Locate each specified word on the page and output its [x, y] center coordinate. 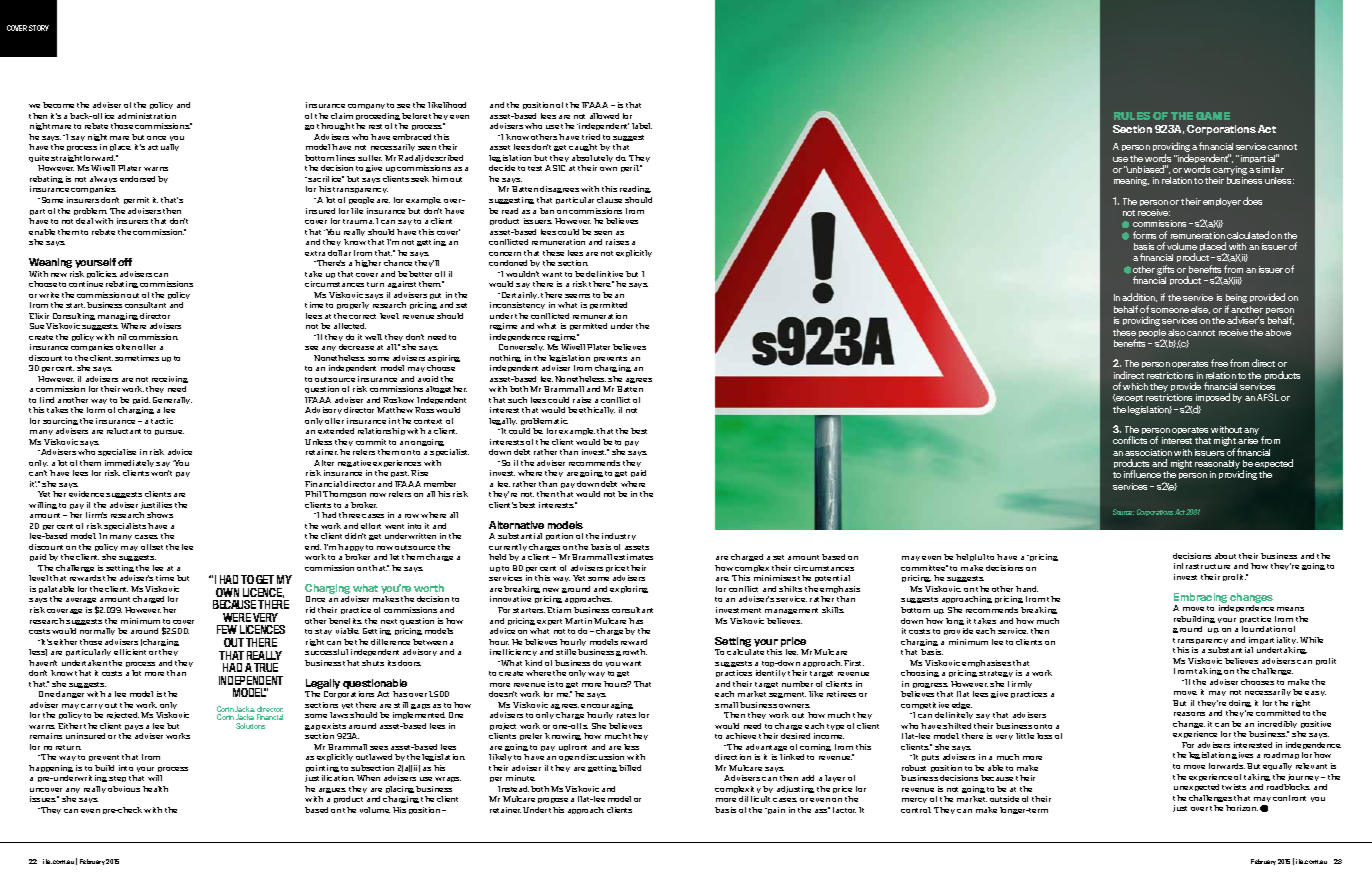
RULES [1132, 116]
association [1148, 452]
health [155, 789]
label [642, 126]
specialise [117, 452]
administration [147, 116]
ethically [597, 410]
